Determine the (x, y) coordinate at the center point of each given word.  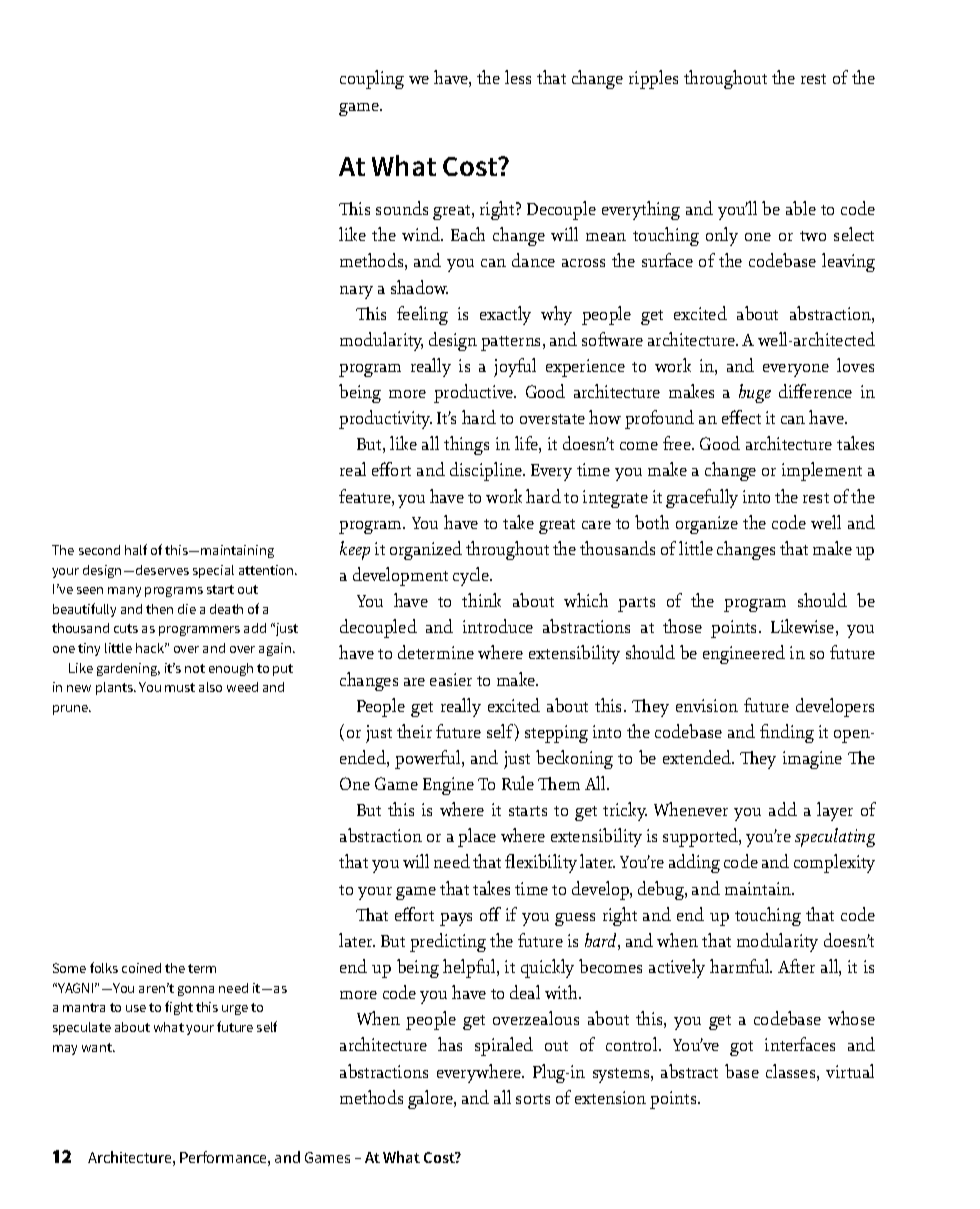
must (180, 687)
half (136, 549)
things (466, 445)
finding (787, 733)
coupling (372, 79)
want (98, 1047)
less (518, 77)
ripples (653, 79)
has (450, 1044)
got (741, 1048)
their (414, 731)
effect (741, 417)
